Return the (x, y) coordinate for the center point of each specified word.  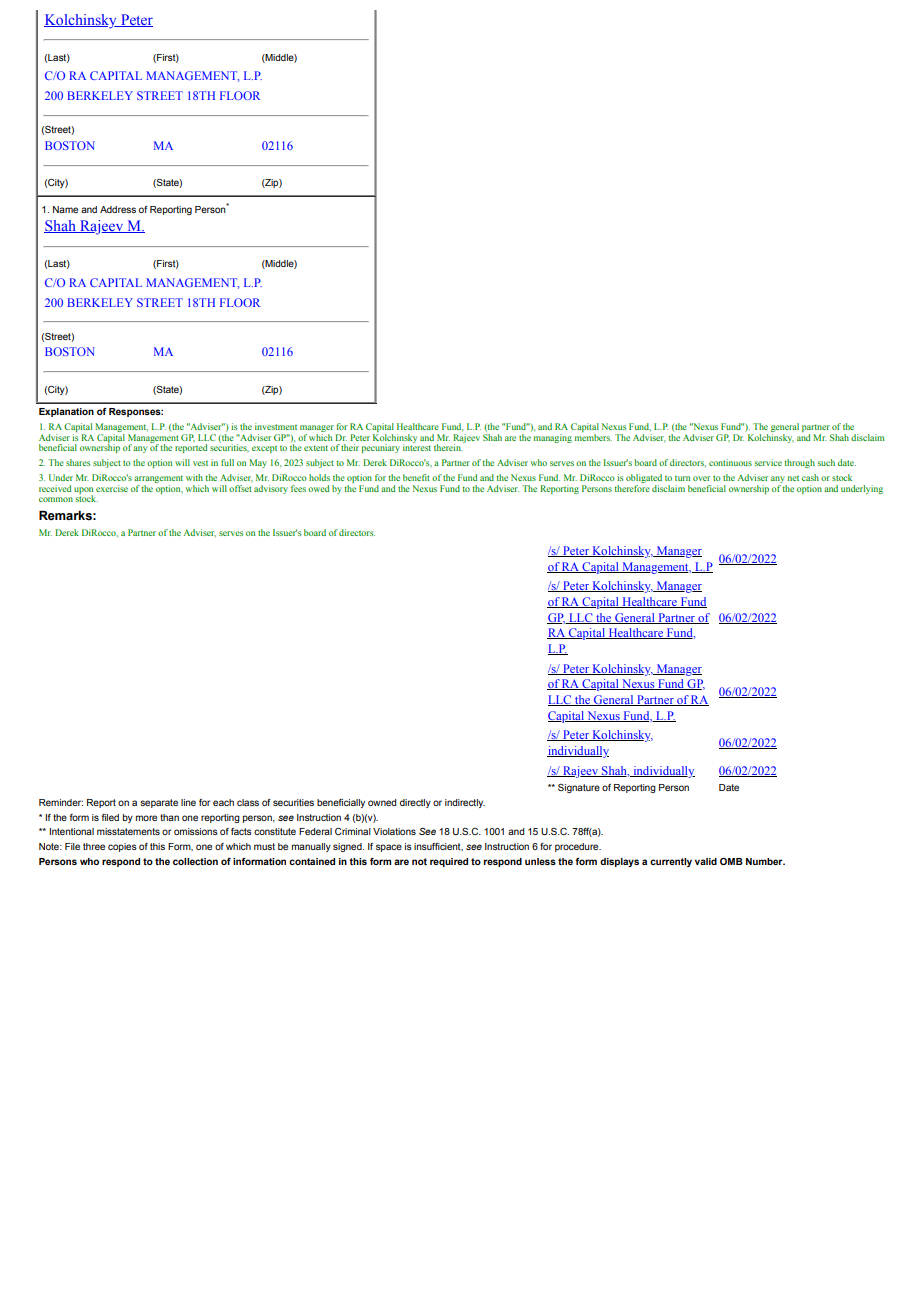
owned (382, 802)
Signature (579, 788)
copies (122, 847)
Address (118, 209)
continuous (730, 462)
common (56, 499)
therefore (632, 487)
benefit (416, 477)
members (593, 436)
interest (417, 446)
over (701, 478)
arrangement (158, 479)
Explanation (66, 412)
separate (159, 803)
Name (65, 209)
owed (318, 488)
